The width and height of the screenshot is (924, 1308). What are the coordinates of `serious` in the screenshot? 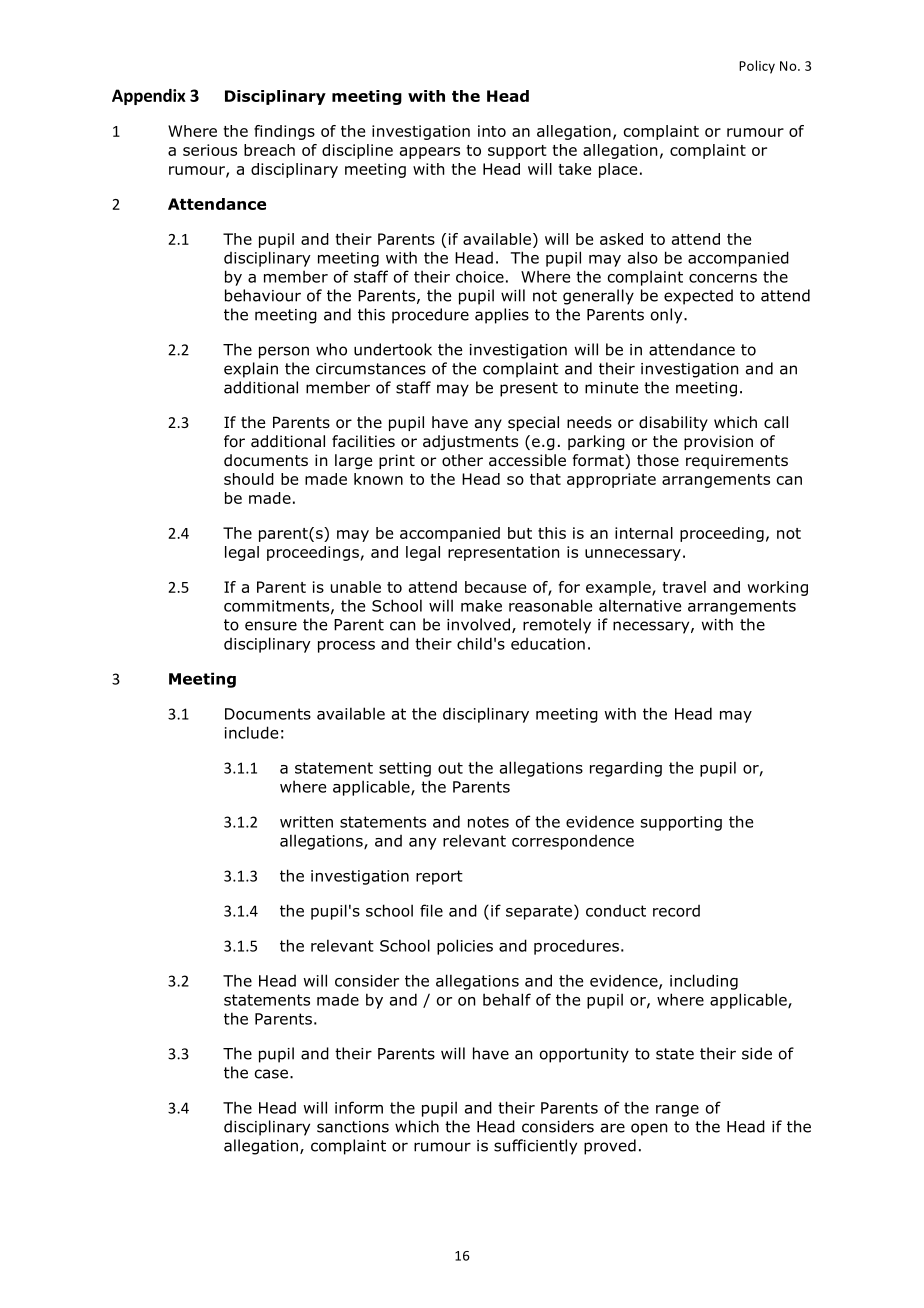 It's located at (210, 150).
